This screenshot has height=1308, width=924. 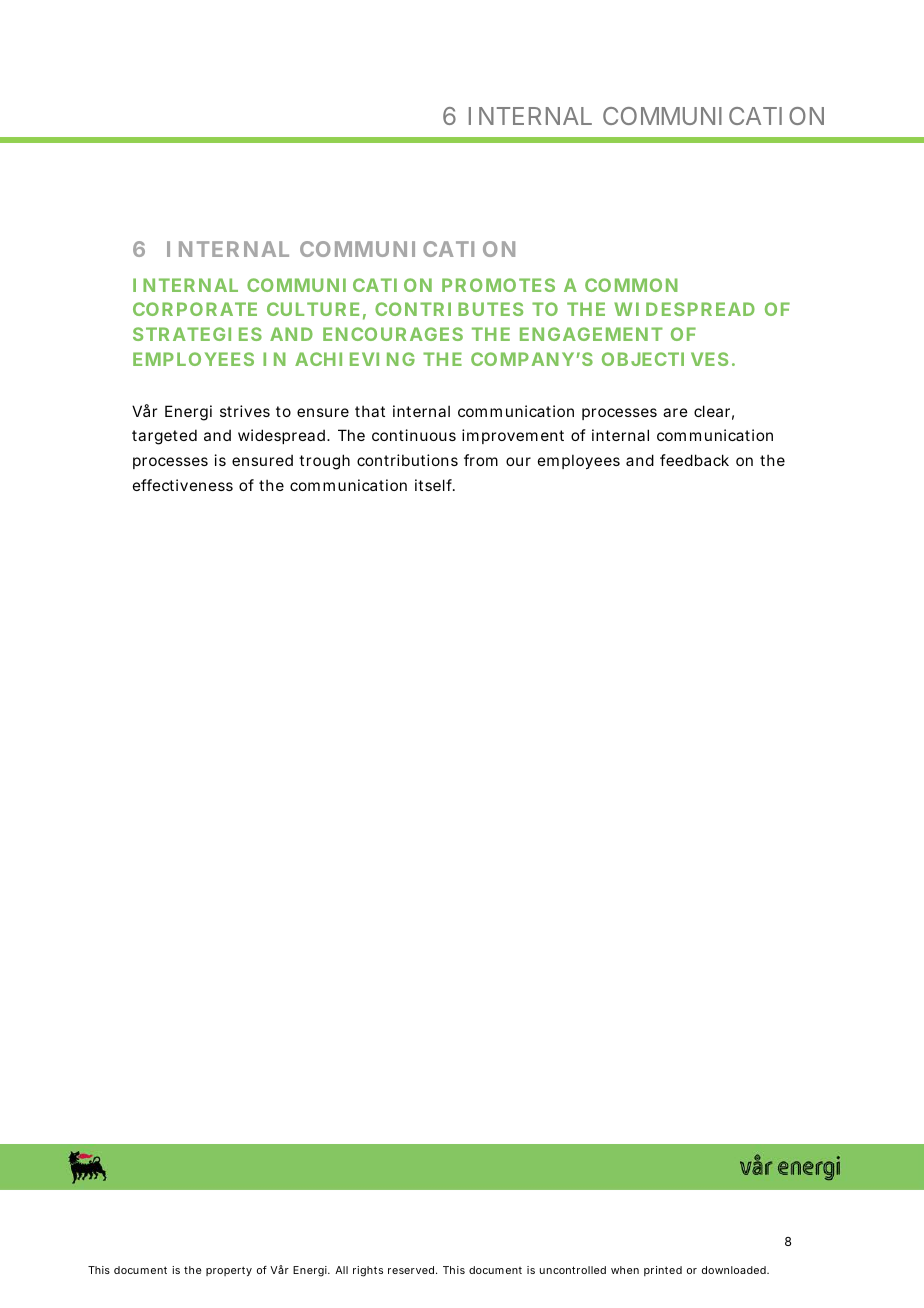 I want to click on itself, so click(x=434, y=485).
